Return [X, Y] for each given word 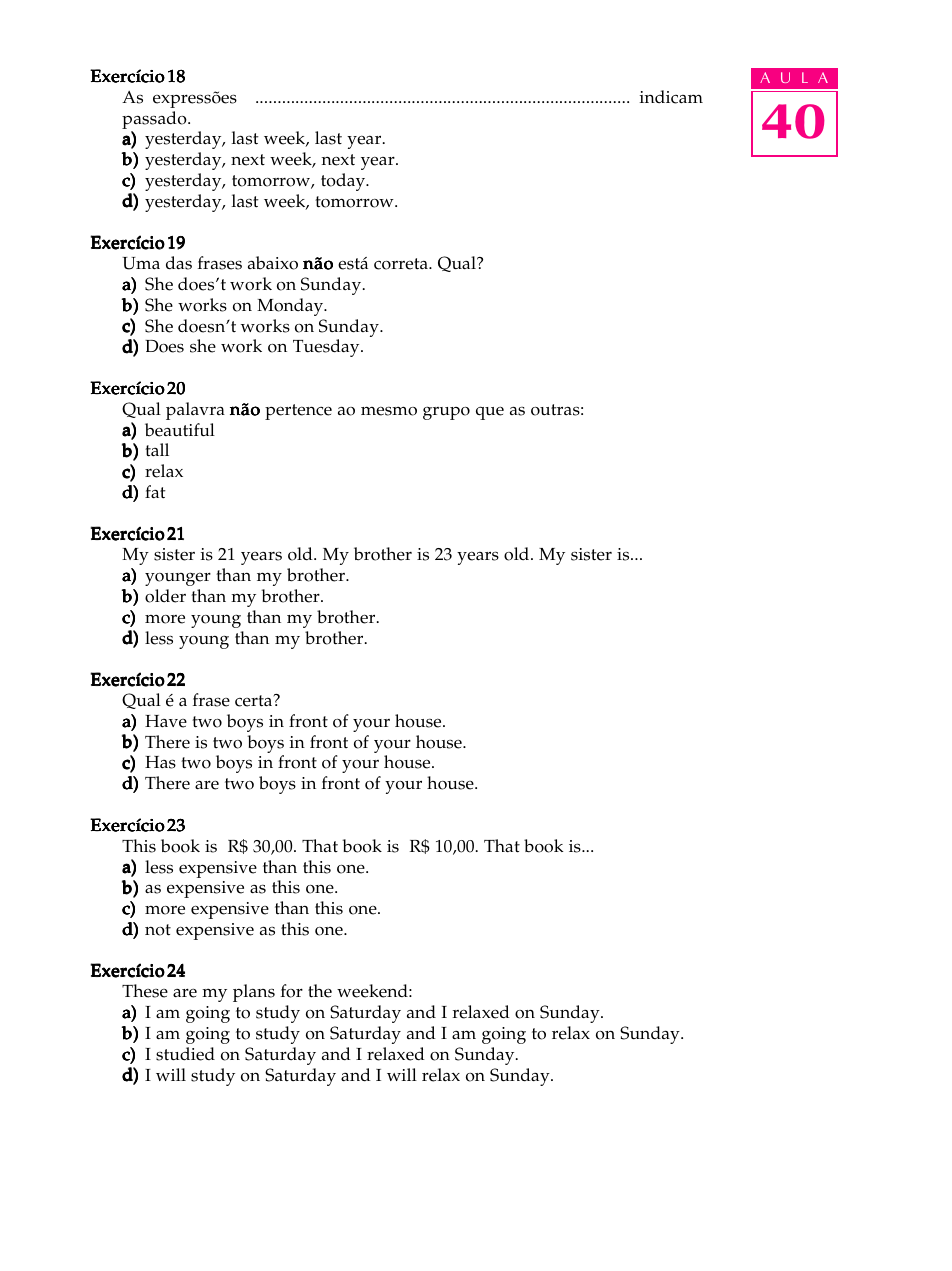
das [179, 263]
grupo [446, 413]
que [490, 413]
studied [185, 1054]
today [344, 182]
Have [166, 721]
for [292, 991]
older [165, 596]
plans [254, 993]
